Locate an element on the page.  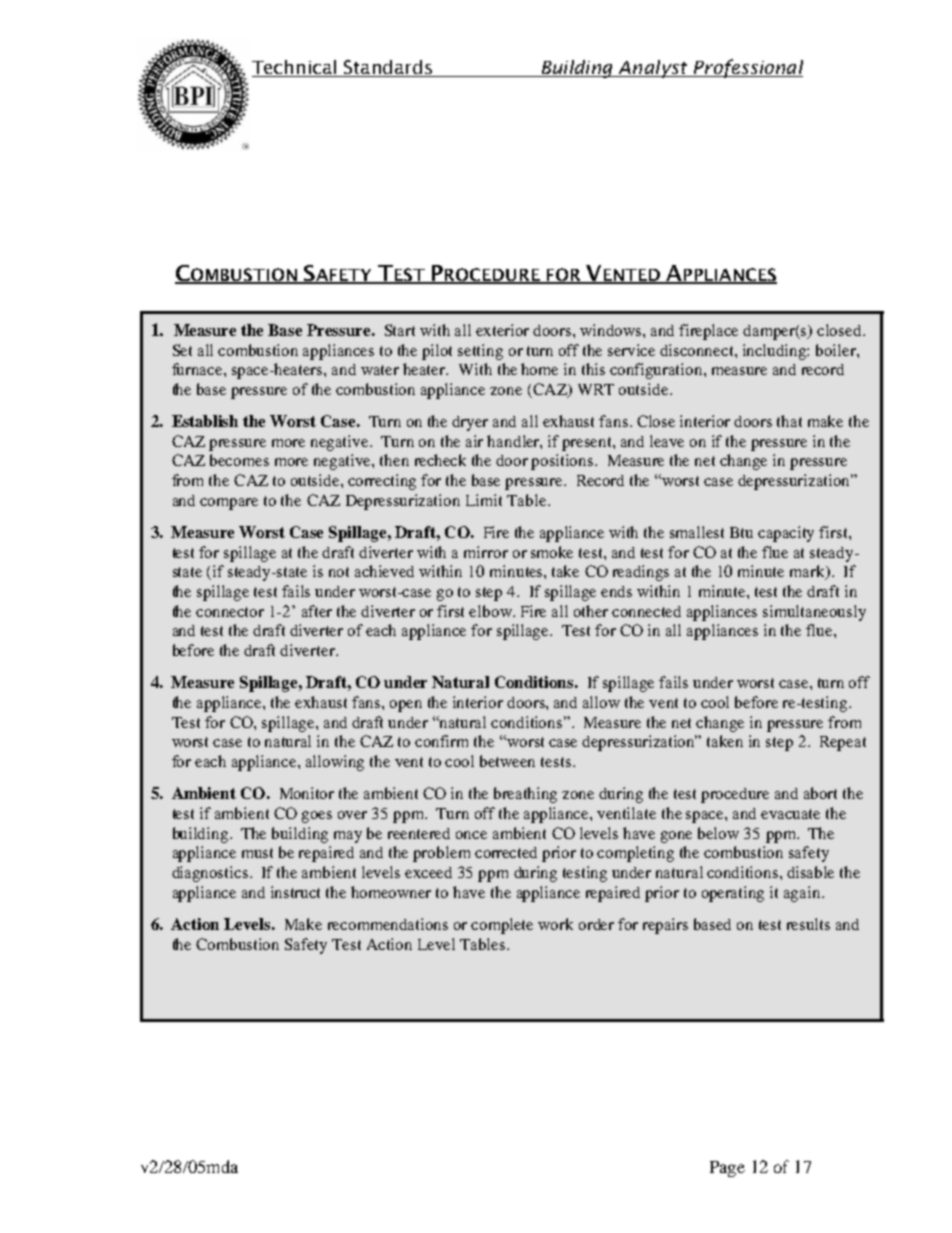
operating is located at coordinates (733, 894).
